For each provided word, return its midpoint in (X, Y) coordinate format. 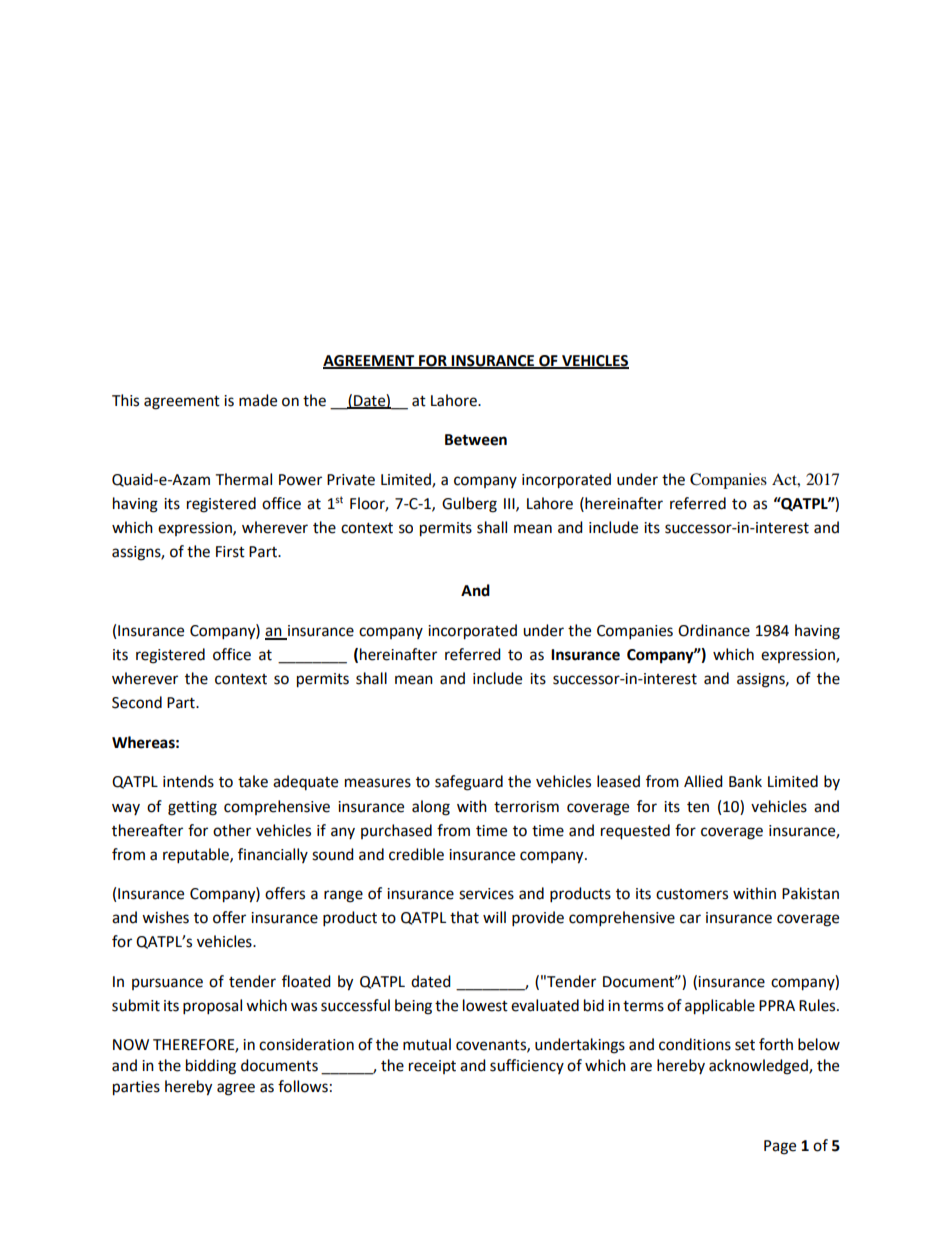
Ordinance (714, 630)
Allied (703, 781)
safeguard (469, 783)
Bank (745, 781)
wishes (165, 917)
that (464, 917)
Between (476, 440)
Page (780, 1147)
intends (188, 781)
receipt (432, 1067)
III (510, 504)
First (230, 552)
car (690, 919)
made (258, 400)
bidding (211, 1067)
